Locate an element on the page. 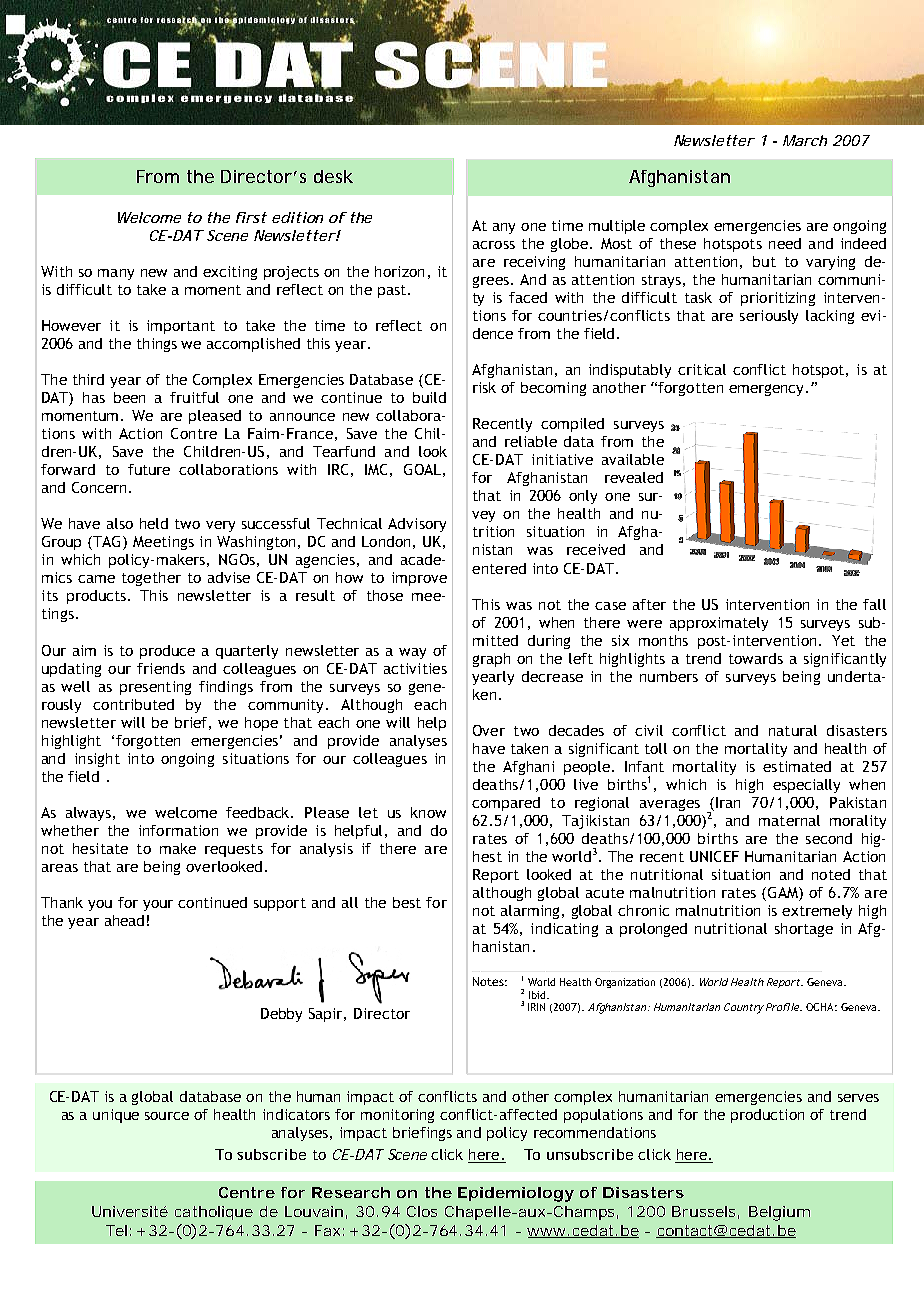 Image resolution: width=924 pixels, height=1308 pixels. across is located at coordinates (494, 245).
